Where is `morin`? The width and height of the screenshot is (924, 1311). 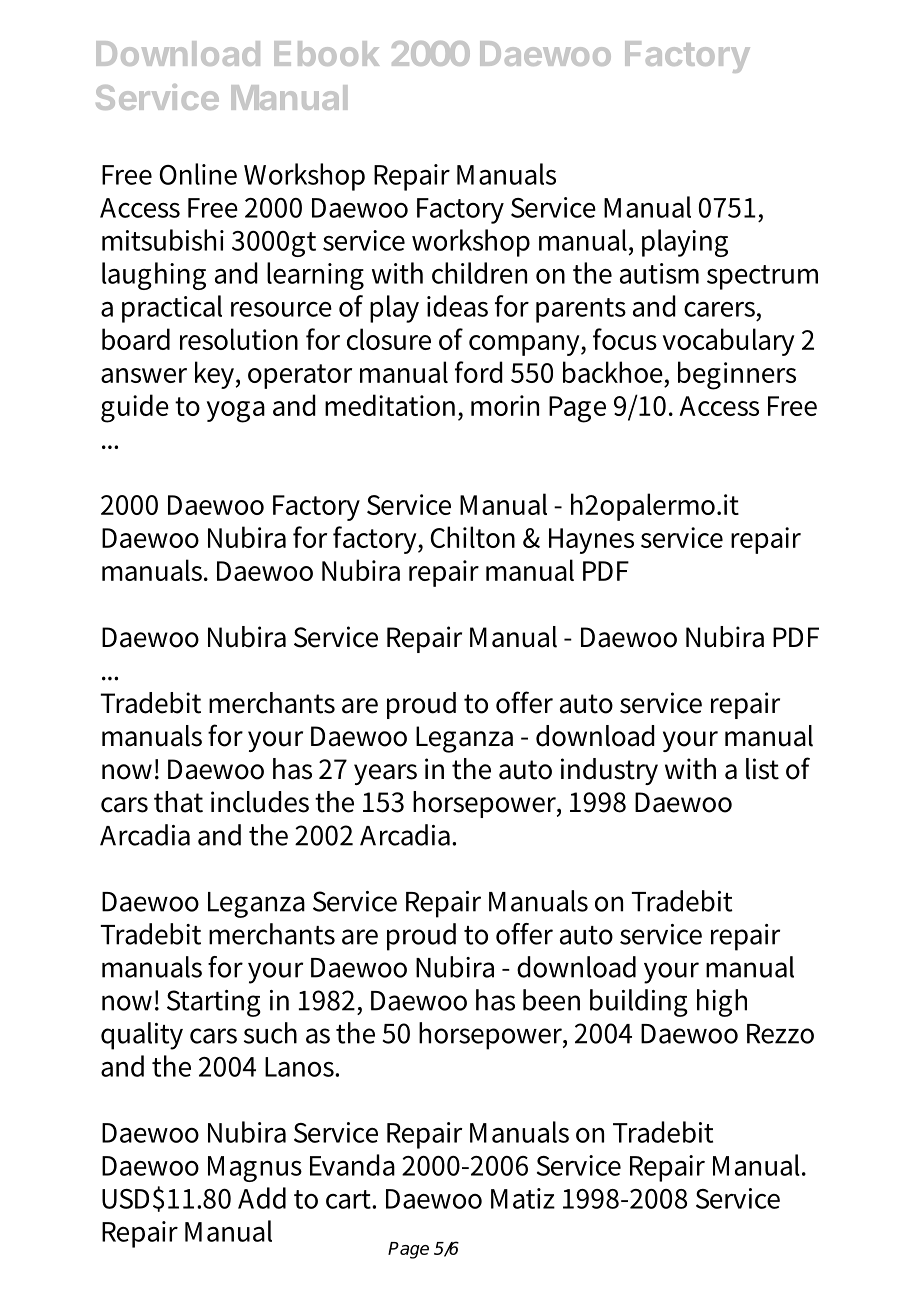
morin is located at coordinates (505, 405).
